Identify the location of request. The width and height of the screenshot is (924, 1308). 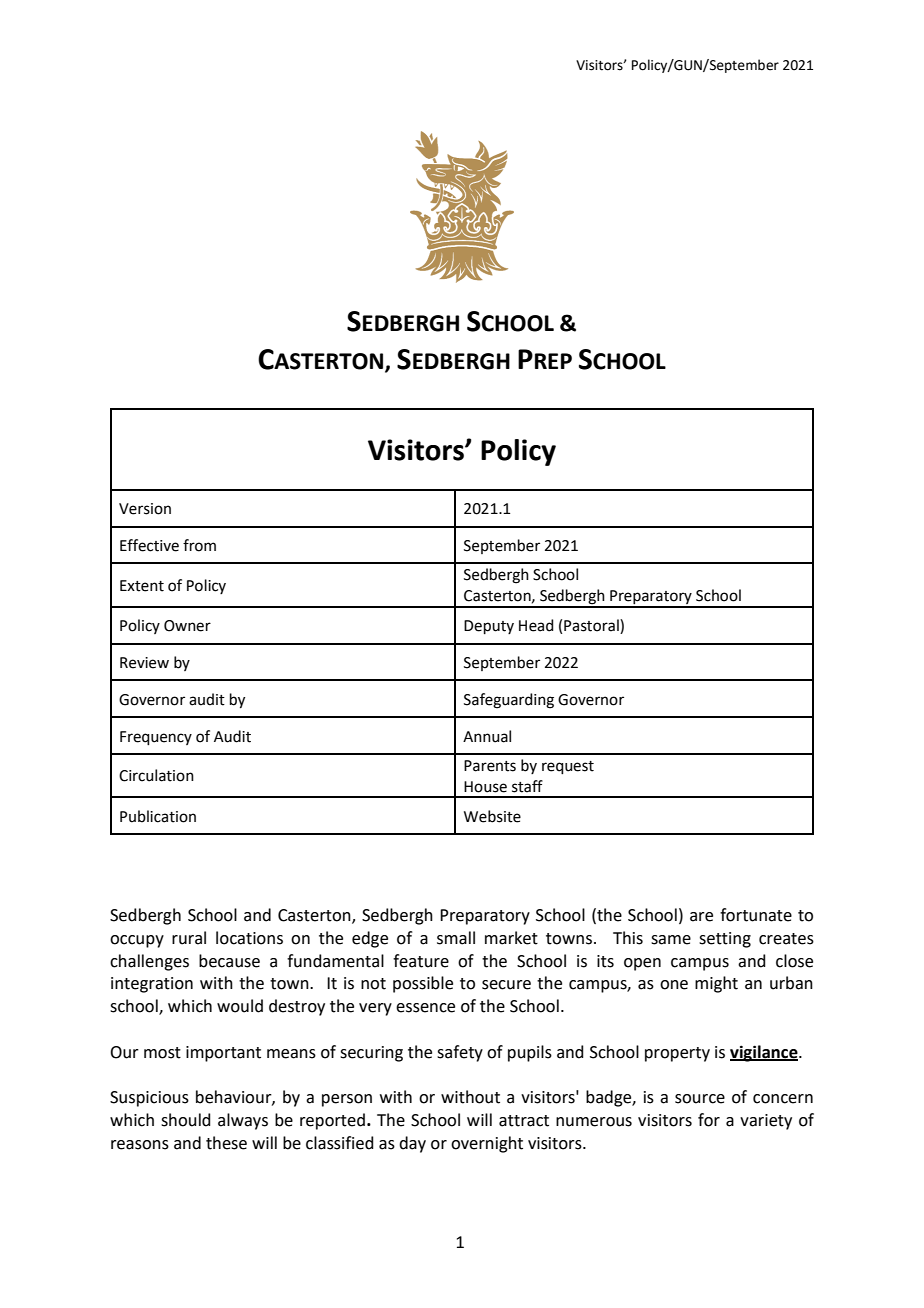
(568, 767).
